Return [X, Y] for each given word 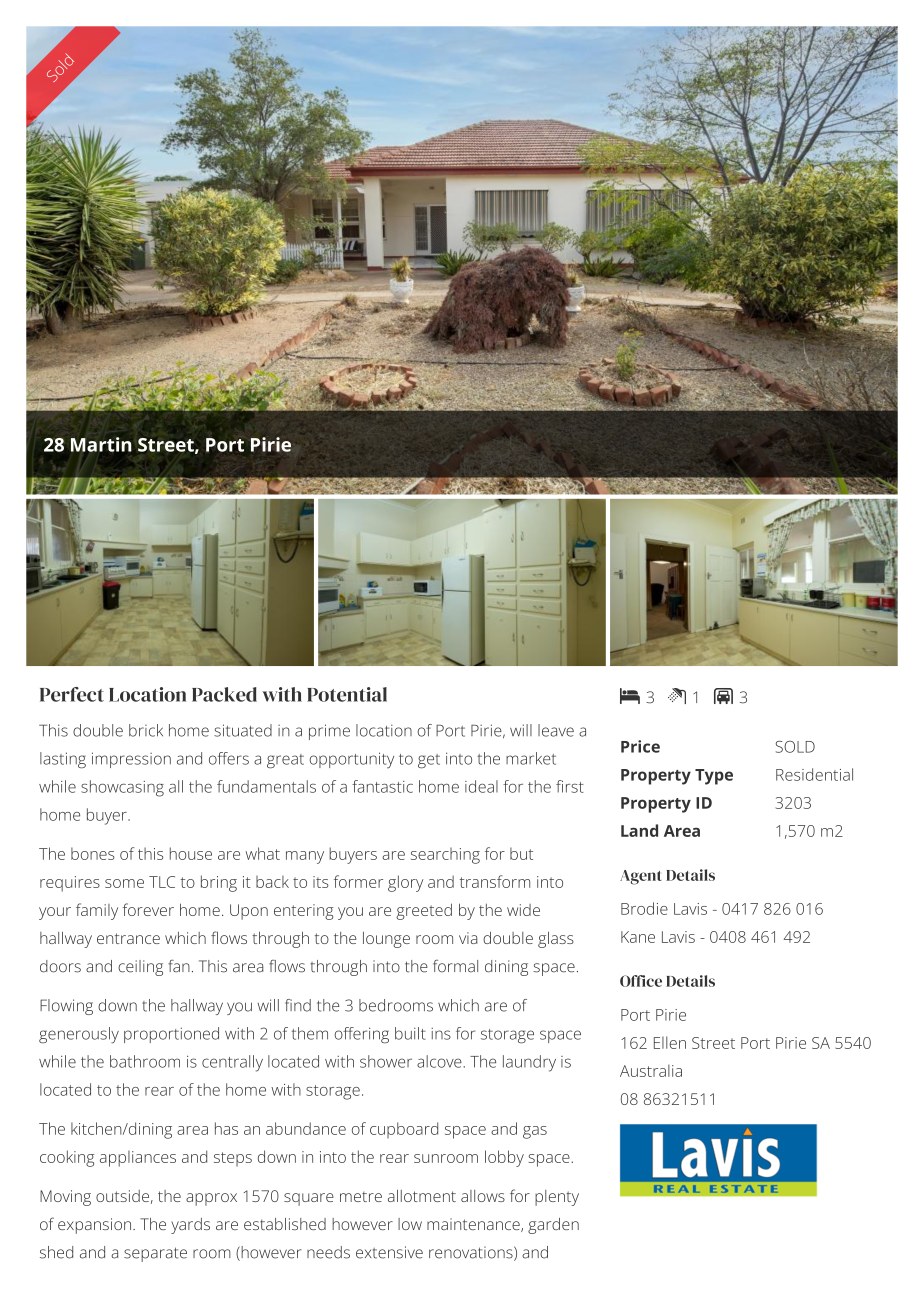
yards [190, 1226]
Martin [101, 444]
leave [556, 730]
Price [640, 746]
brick [146, 730]
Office [641, 981]
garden [553, 1226]
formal [455, 966]
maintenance [474, 1225]
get [429, 761]
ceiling [140, 968]
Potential [347, 694]
